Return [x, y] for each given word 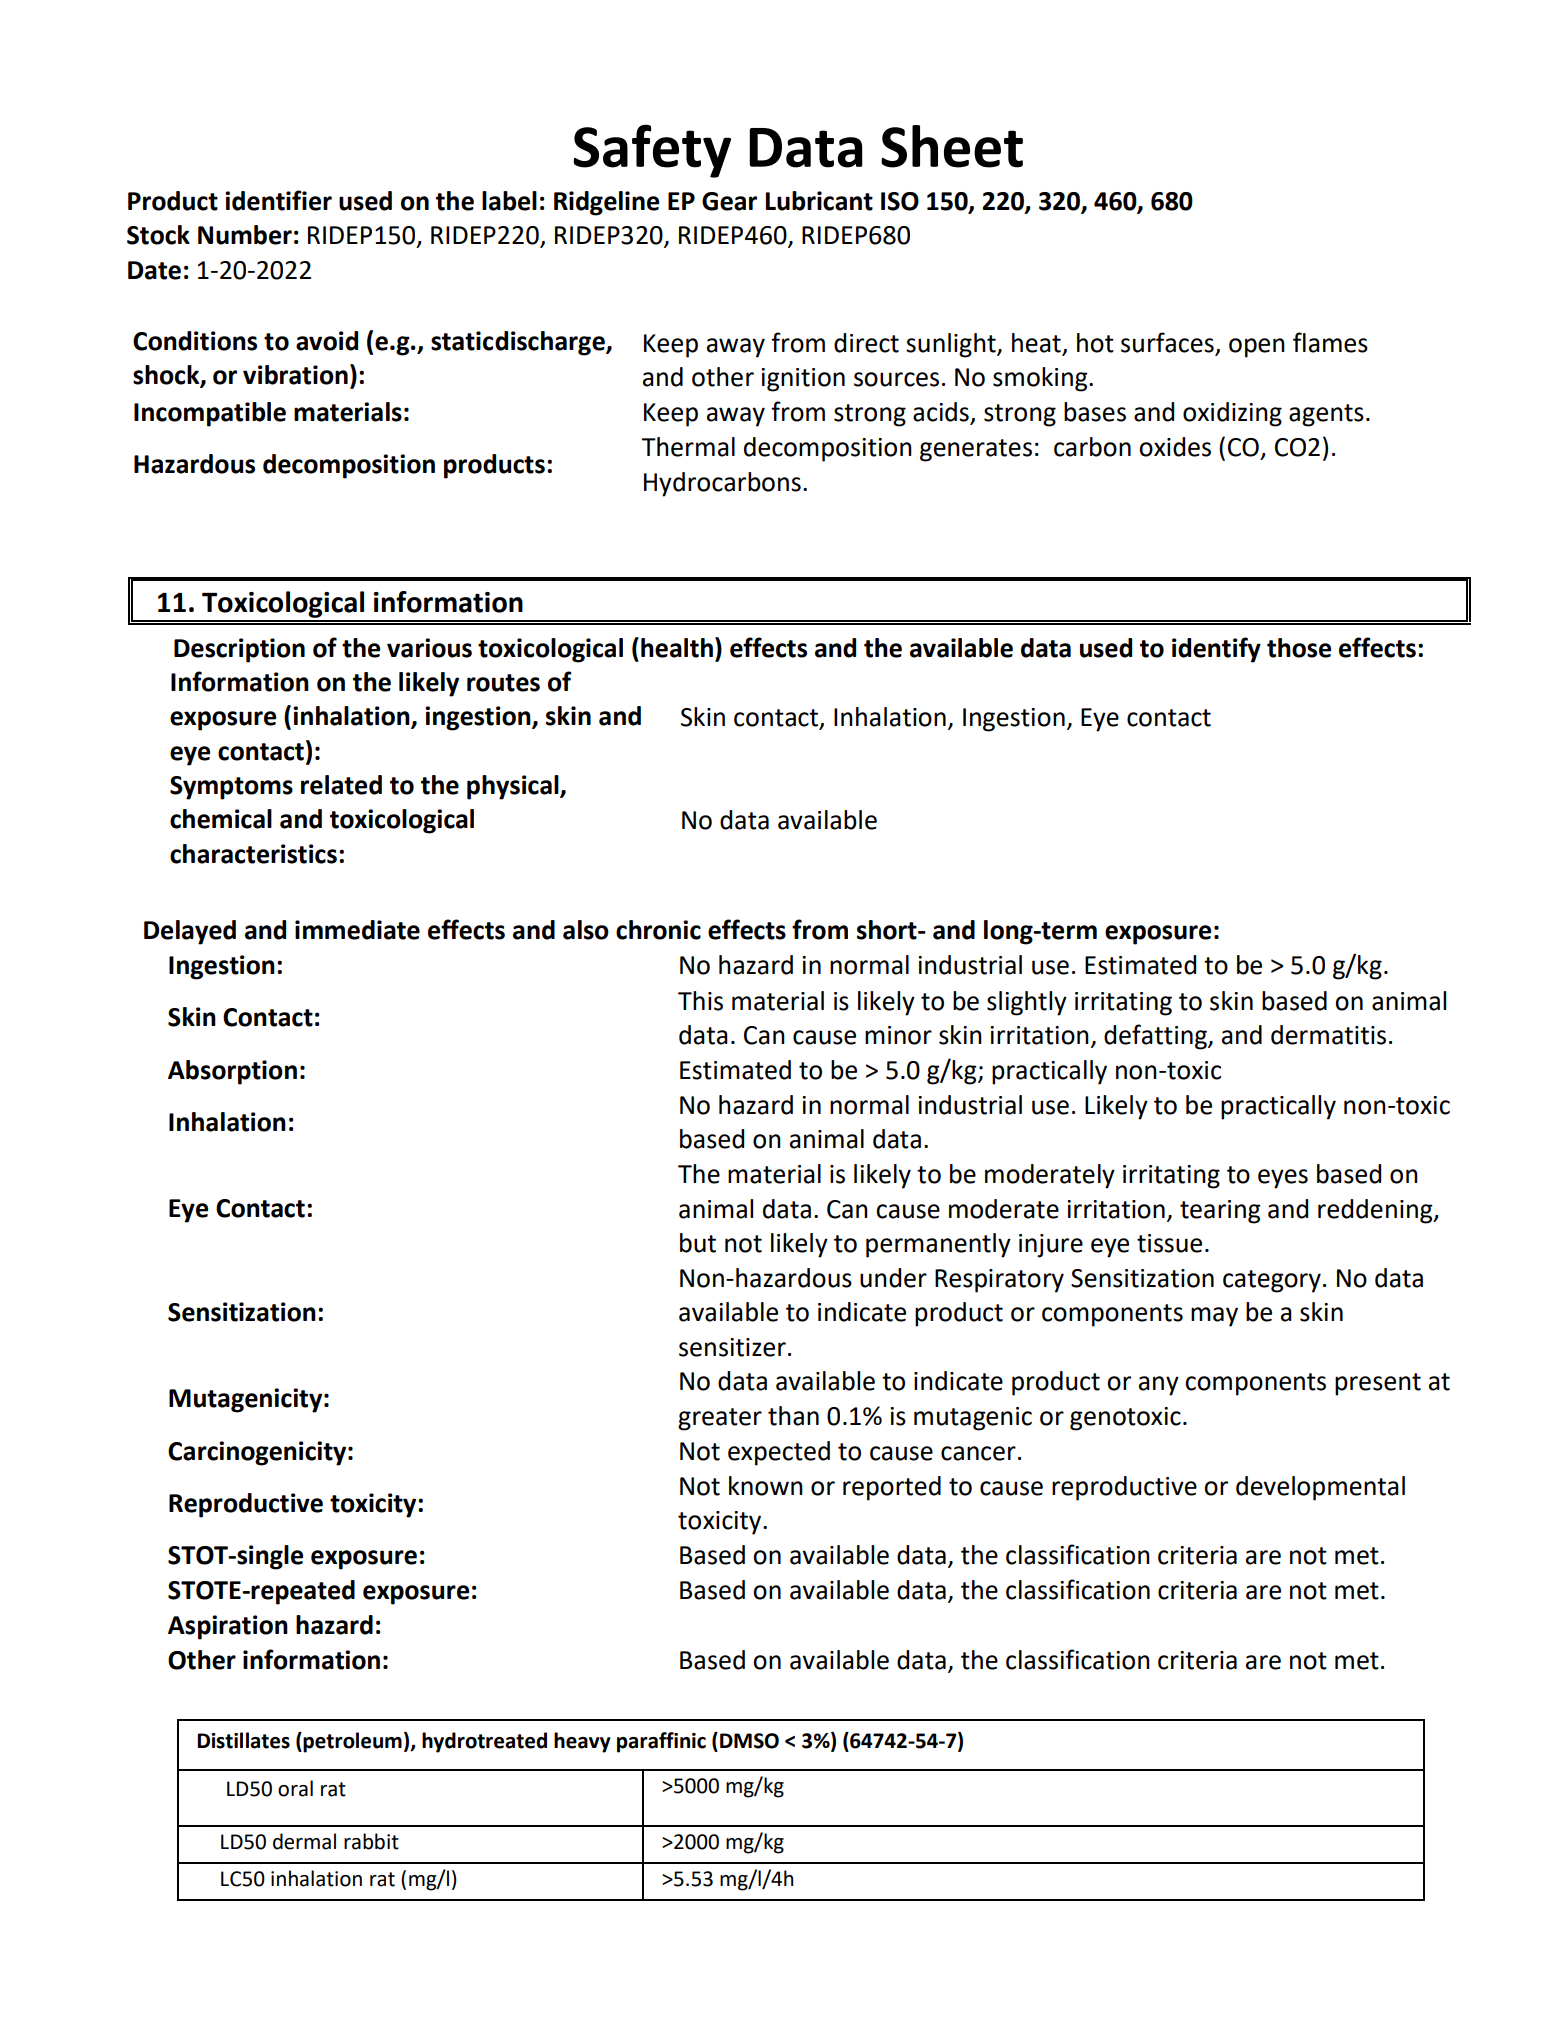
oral [295, 1788]
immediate [357, 930]
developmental [1320, 1488]
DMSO [749, 1741]
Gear [729, 201]
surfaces [1167, 342]
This [700, 1001]
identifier [278, 200]
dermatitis [1328, 1035]
